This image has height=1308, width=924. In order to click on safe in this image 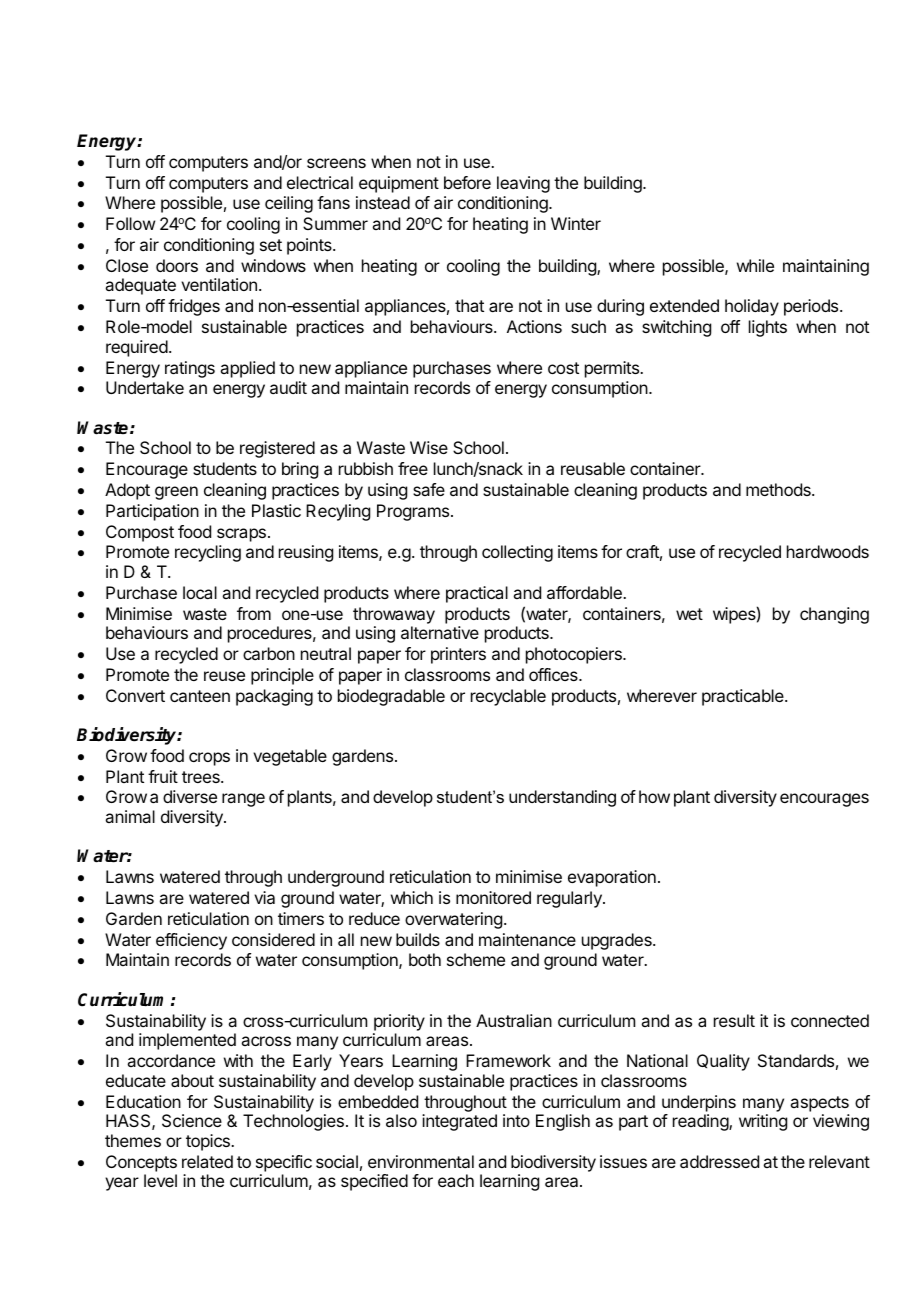, I will do `click(429, 489)`.
